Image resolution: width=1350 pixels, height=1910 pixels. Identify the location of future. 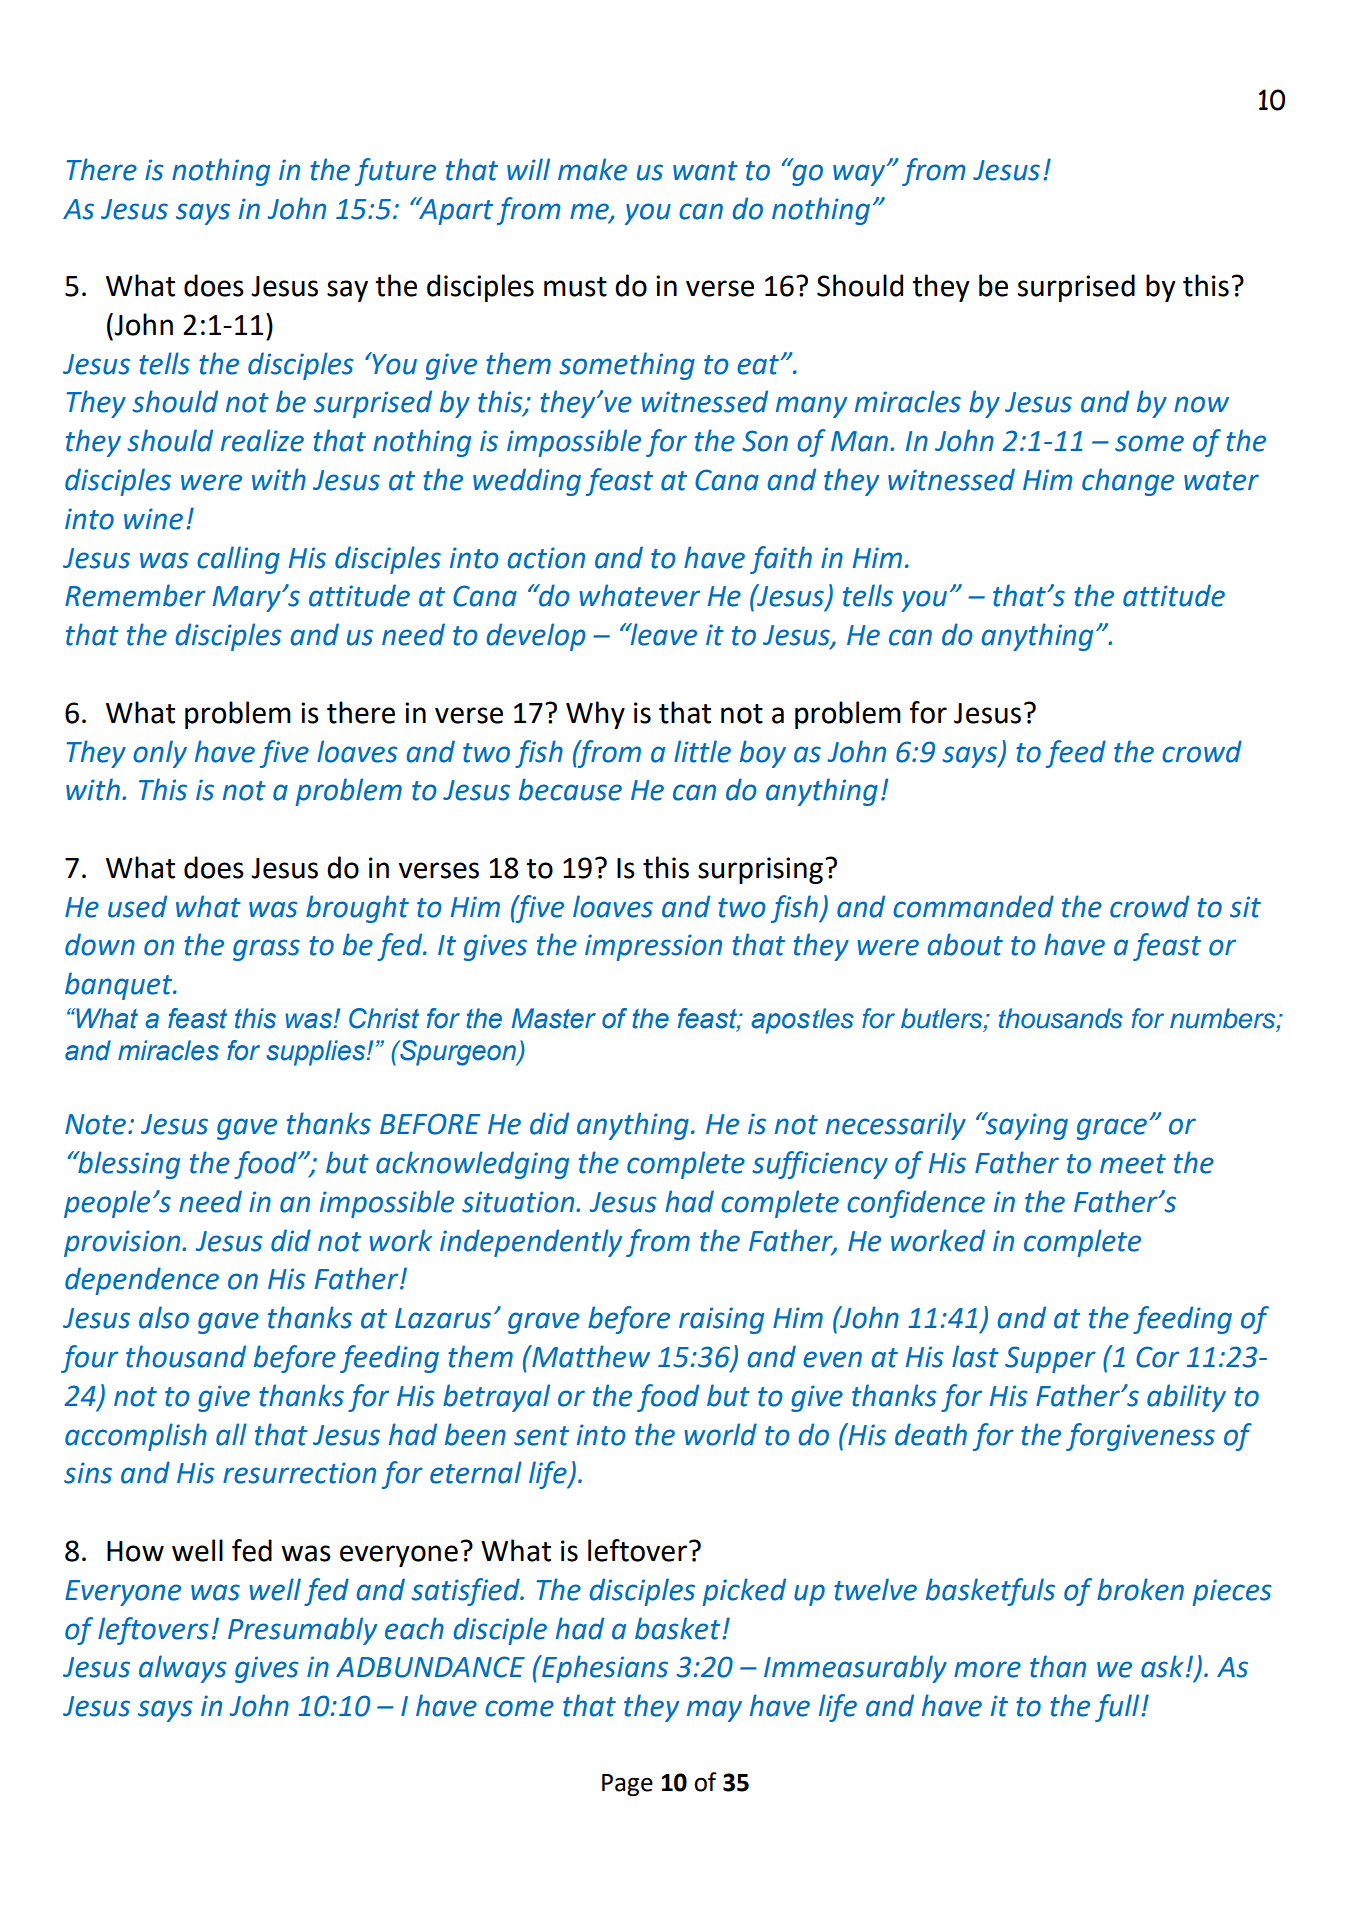
(395, 172).
